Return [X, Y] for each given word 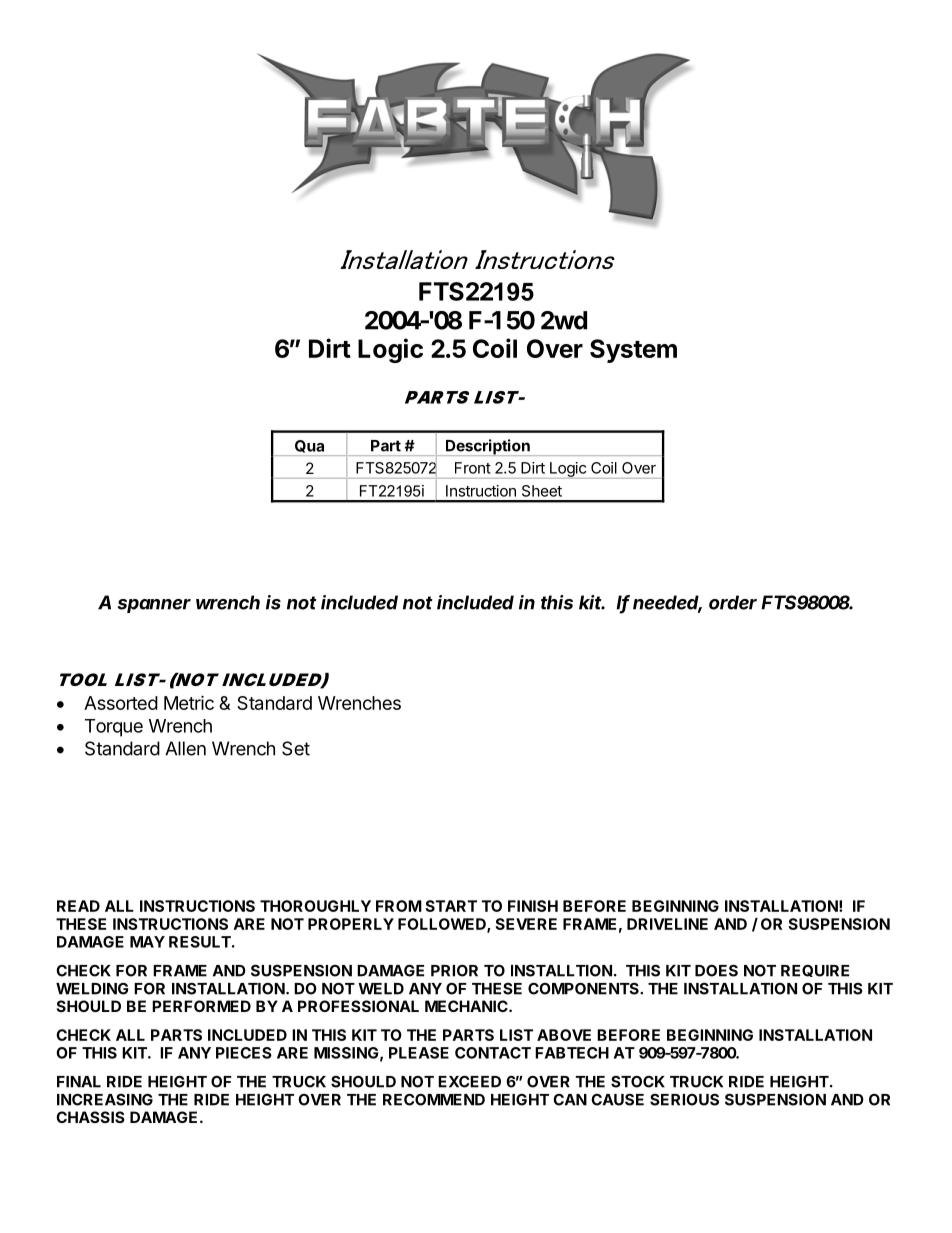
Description [487, 447]
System [633, 351]
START [451, 906]
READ [78, 906]
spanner [154, 606]
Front [473, 468]
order [733, 602]
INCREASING [105, 1099]
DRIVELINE [667, 924]
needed [667, 603]
